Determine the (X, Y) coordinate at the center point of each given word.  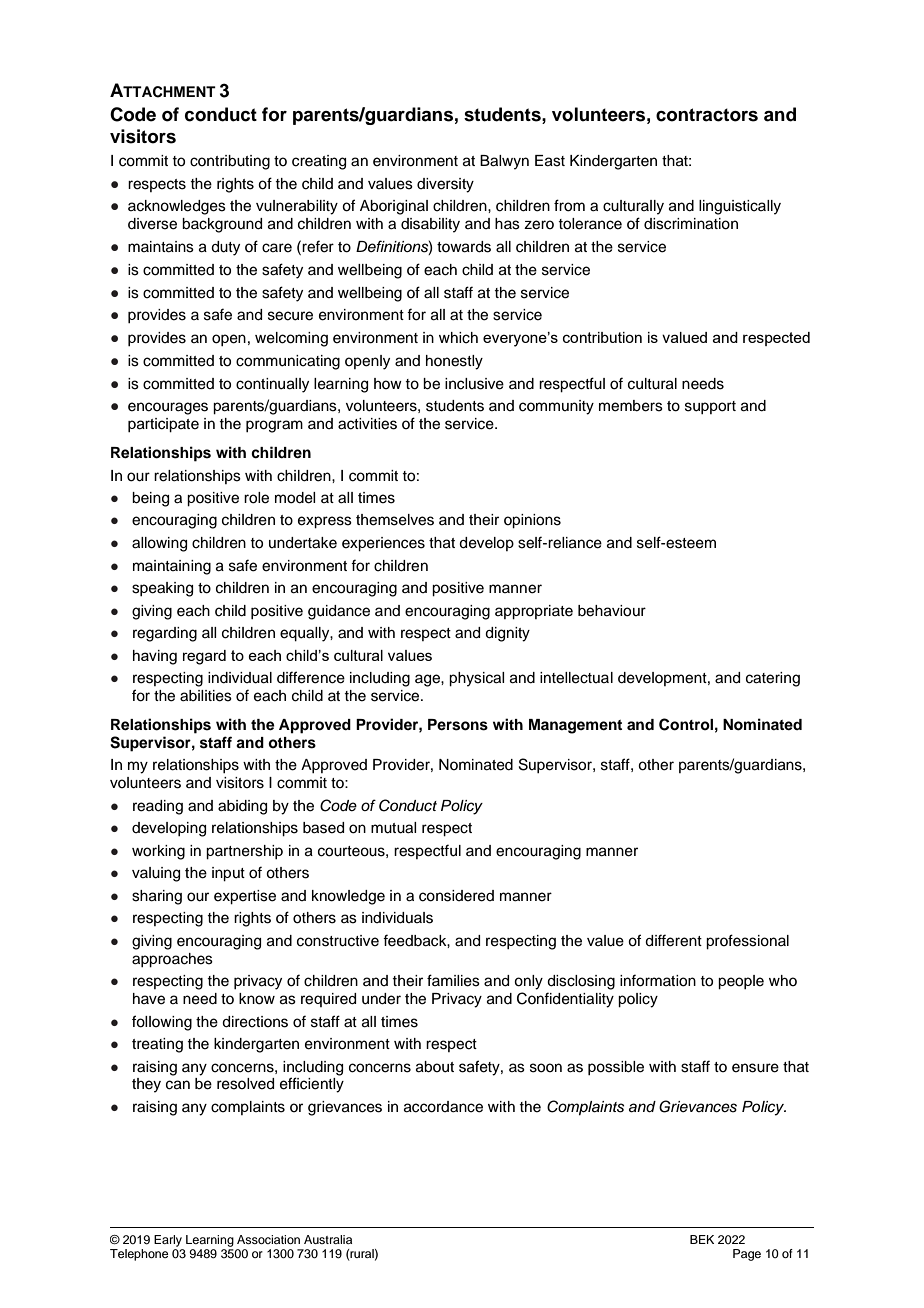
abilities (206, 696)
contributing (230, 162)
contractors (707, 115)
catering (773, 679)
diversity (445, 185)
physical (476, 679)
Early (168, 1241)
